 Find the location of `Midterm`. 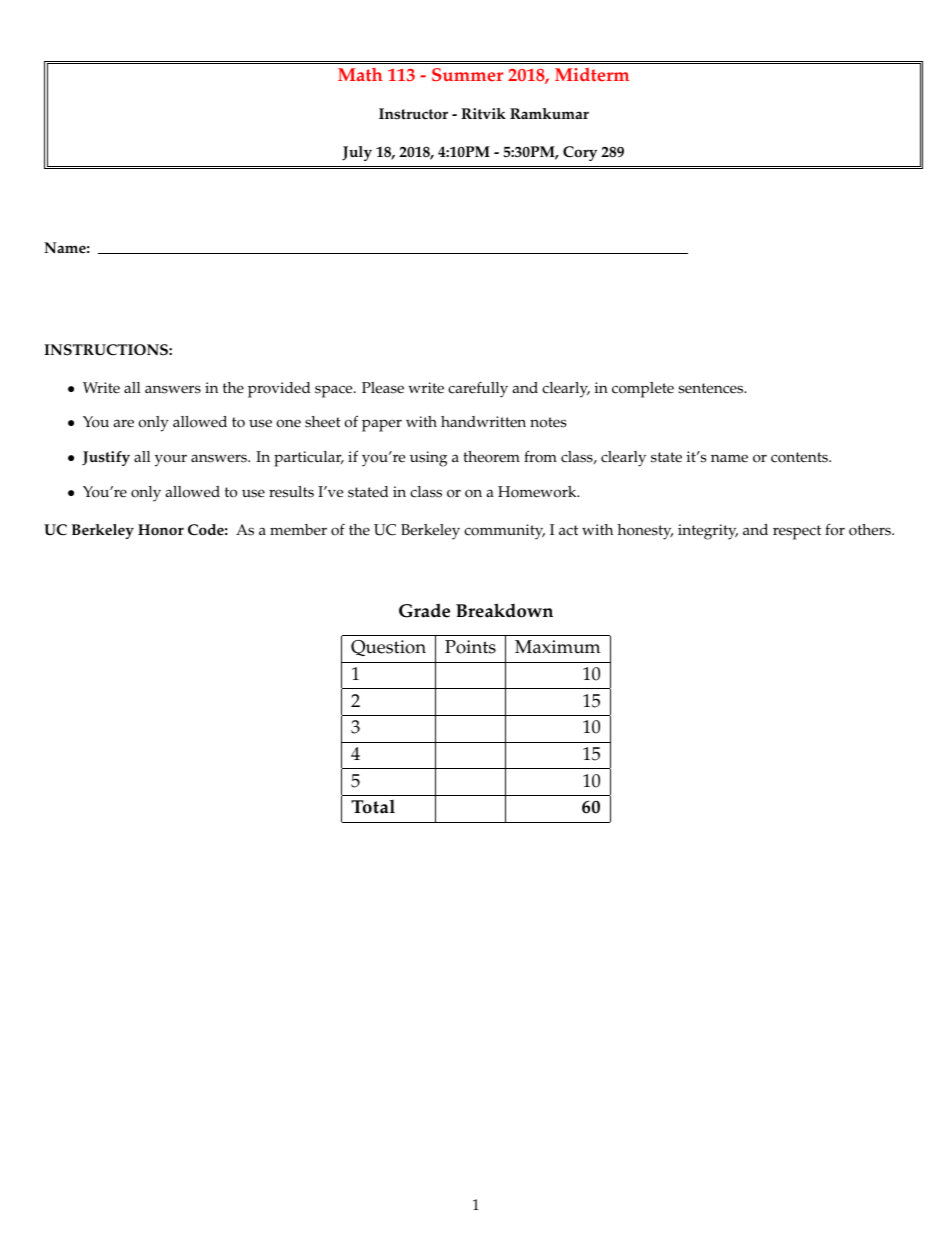

Midterm is located at coordinates (592, 75).
